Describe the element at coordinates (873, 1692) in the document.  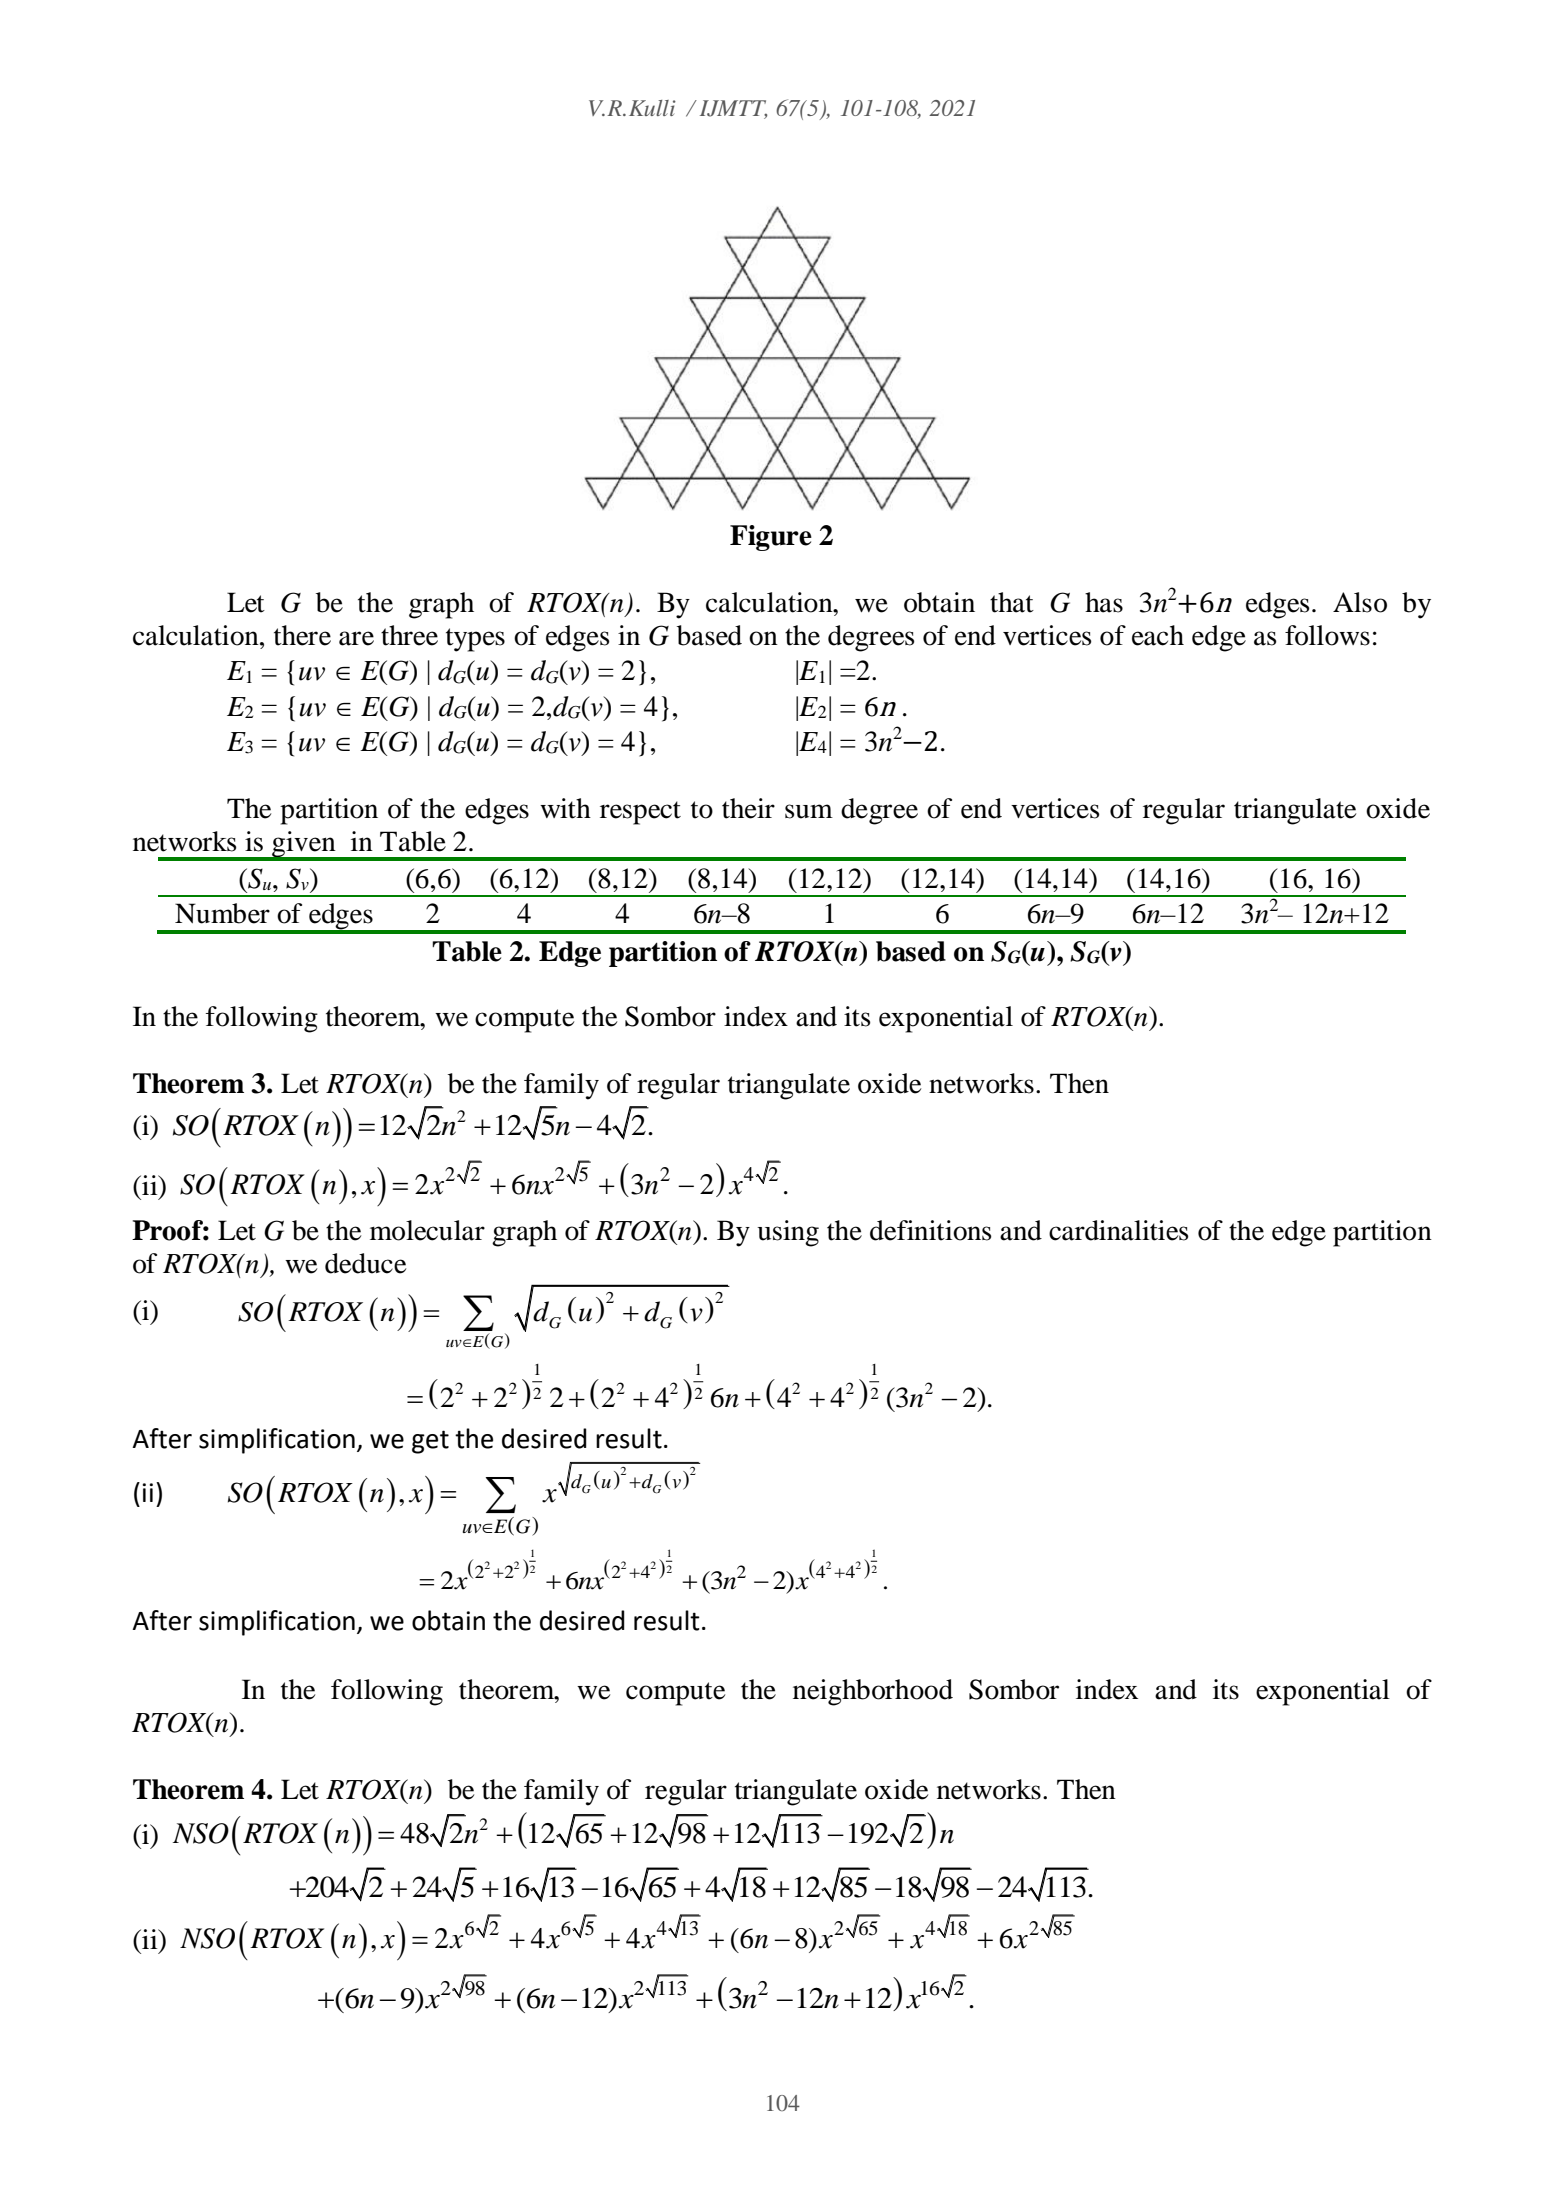
I see `neighborhood` at that location.
